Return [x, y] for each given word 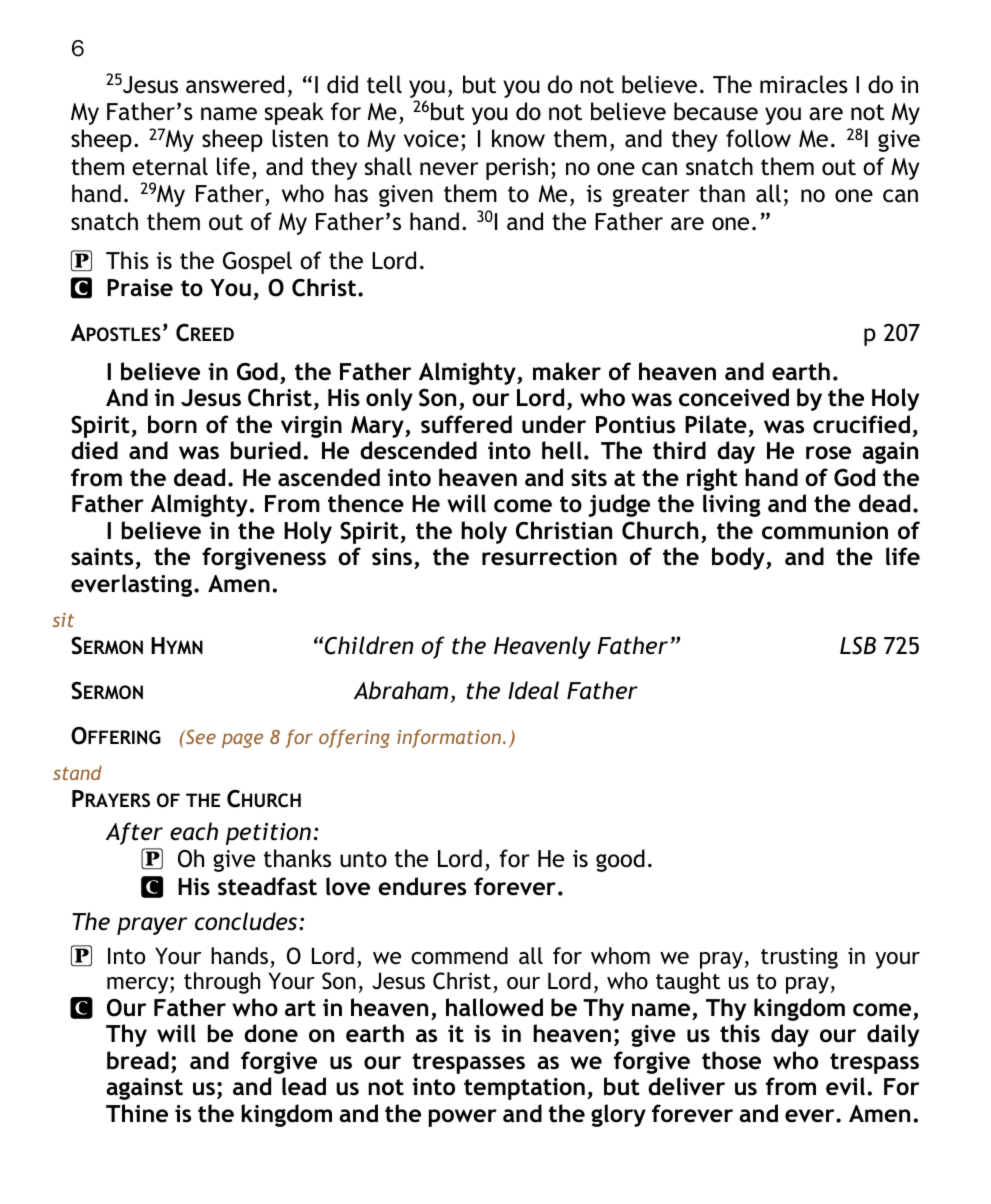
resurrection [549, 557]
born [172, 424]
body [739, 558]
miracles [804, 84]
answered [235, 84]
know [518, 138]
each [194, 831]
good [620, 860]
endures [422, 886]
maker [567, 371]
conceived [734, 397]
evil [845, 1086]
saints [102, 557]
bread [138, 1060]
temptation [524, 1089]
